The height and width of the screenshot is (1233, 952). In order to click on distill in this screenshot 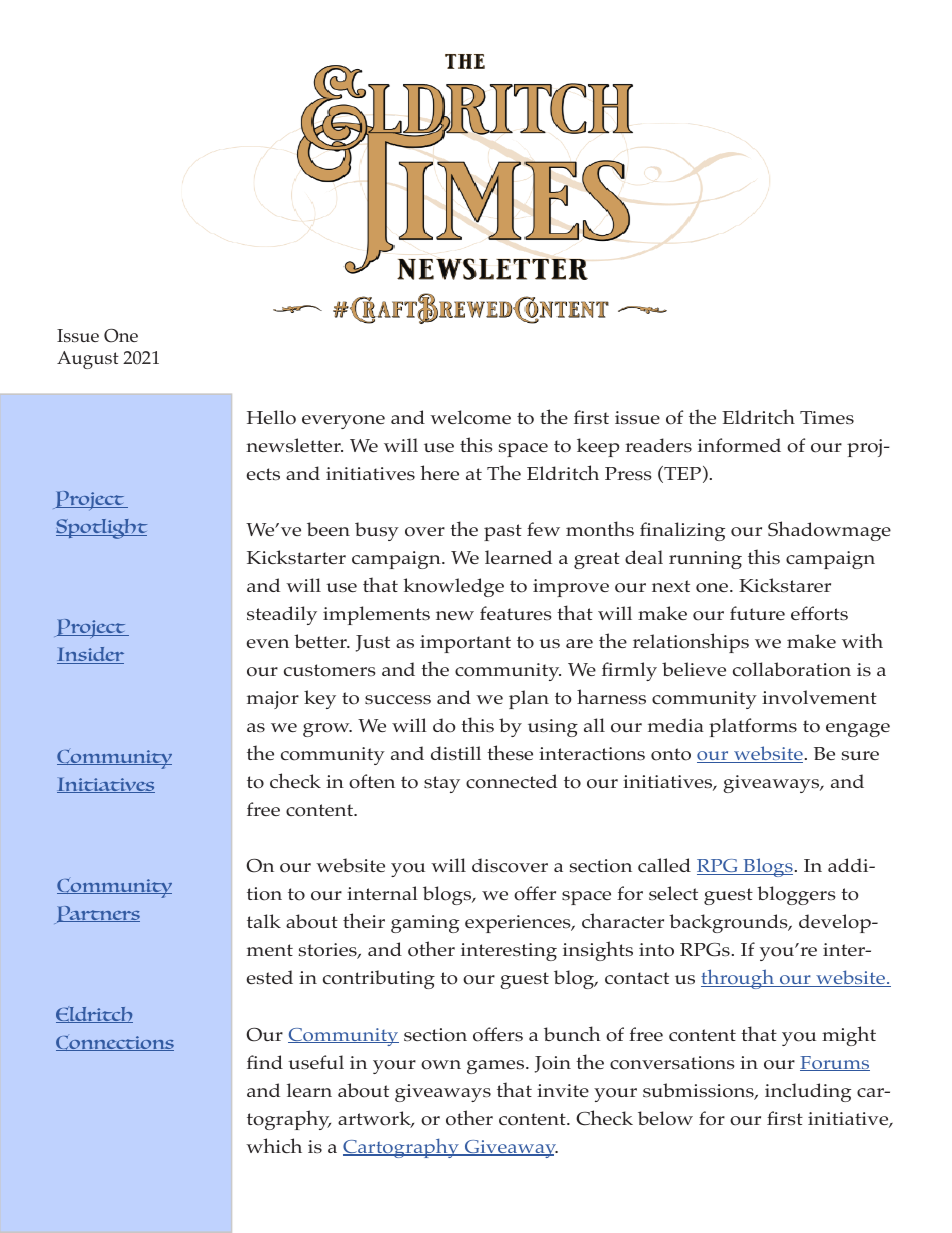, I will do `click(456, 753)`.
